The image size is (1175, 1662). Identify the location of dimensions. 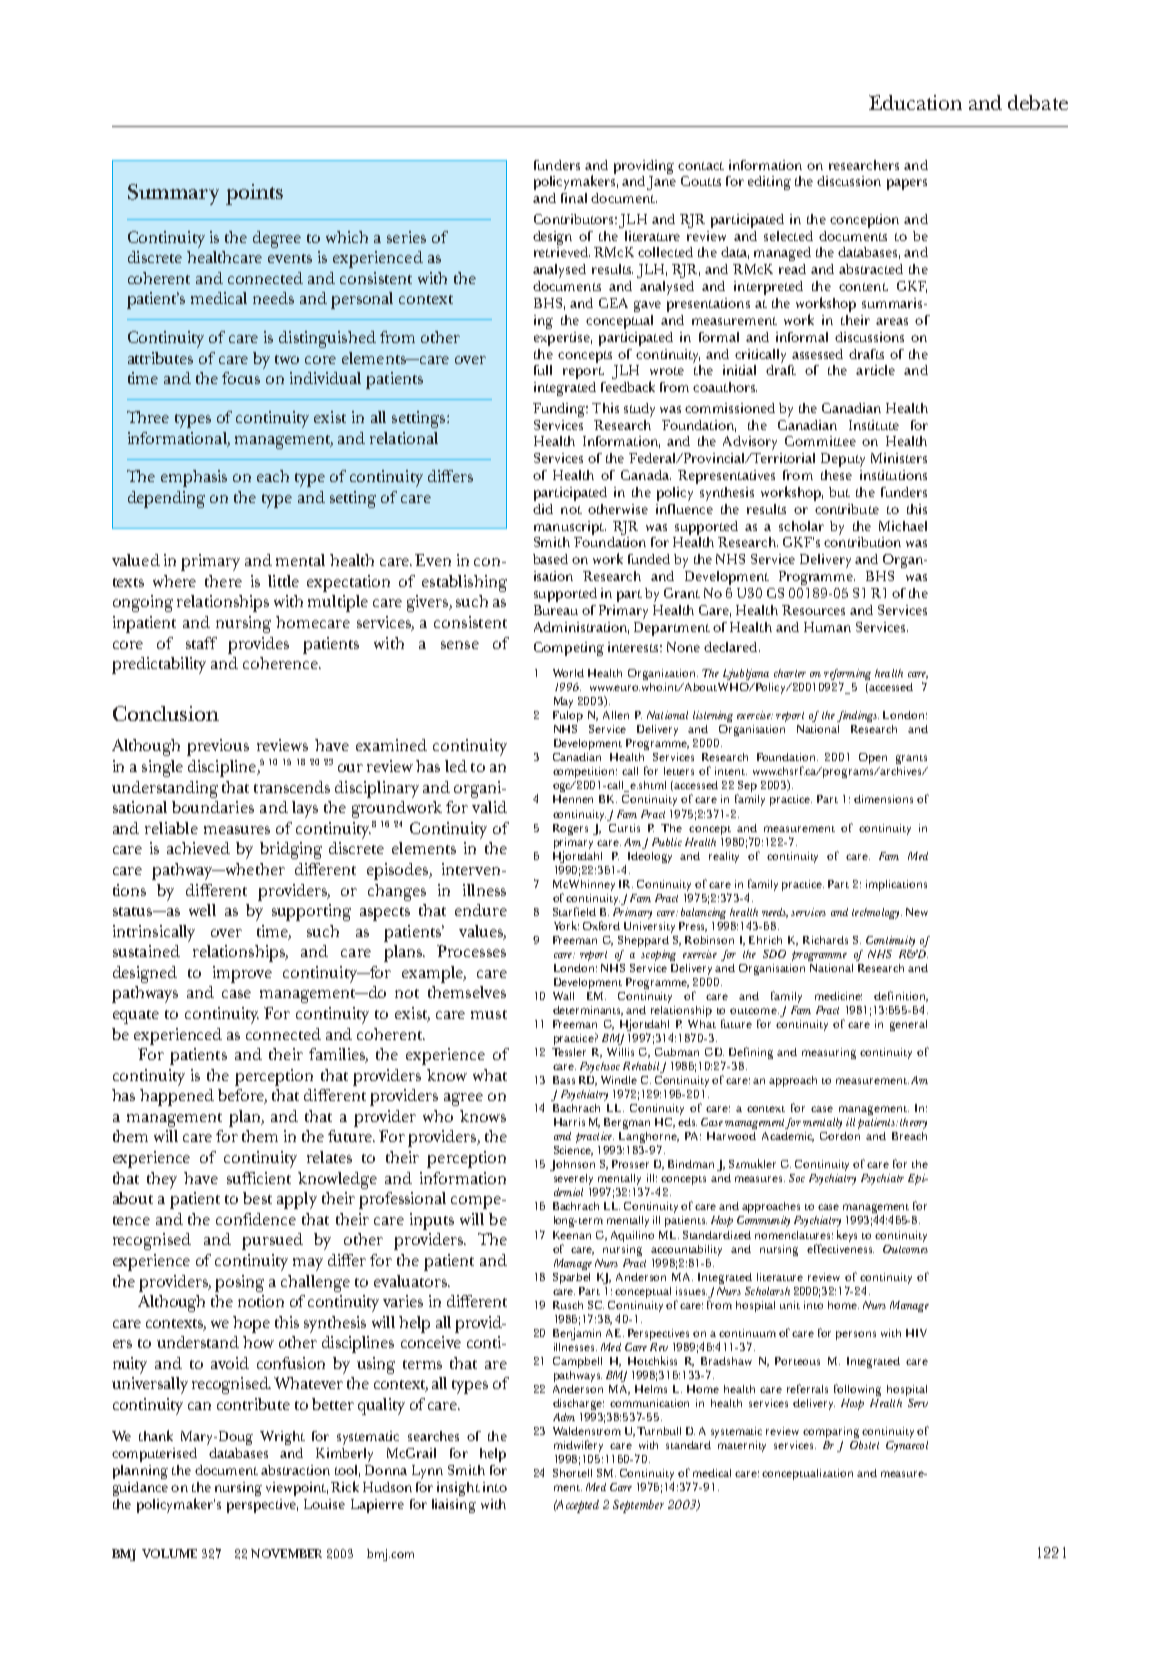
(883, 799).
